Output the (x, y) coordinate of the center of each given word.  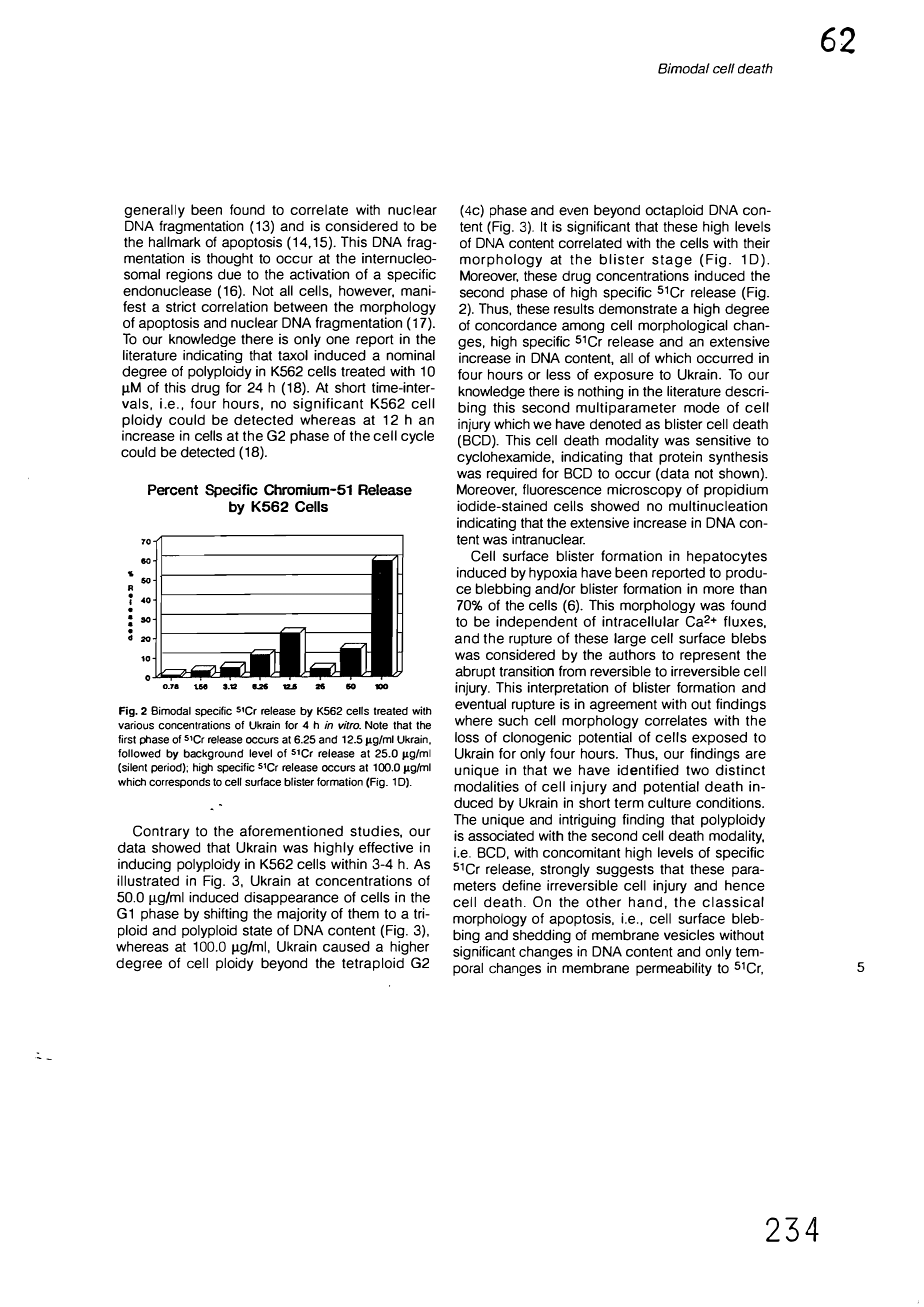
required (512, 474)
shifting (226, 915)
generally (154, 211)
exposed (719, 738)
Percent (173, 490)
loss (467, 737)
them (363, 913)
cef (724, 68)
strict (181, 306)
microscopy (644, 491)
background (214, 754)
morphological (683, 326)
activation (319, 274)
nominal (410, 355)
